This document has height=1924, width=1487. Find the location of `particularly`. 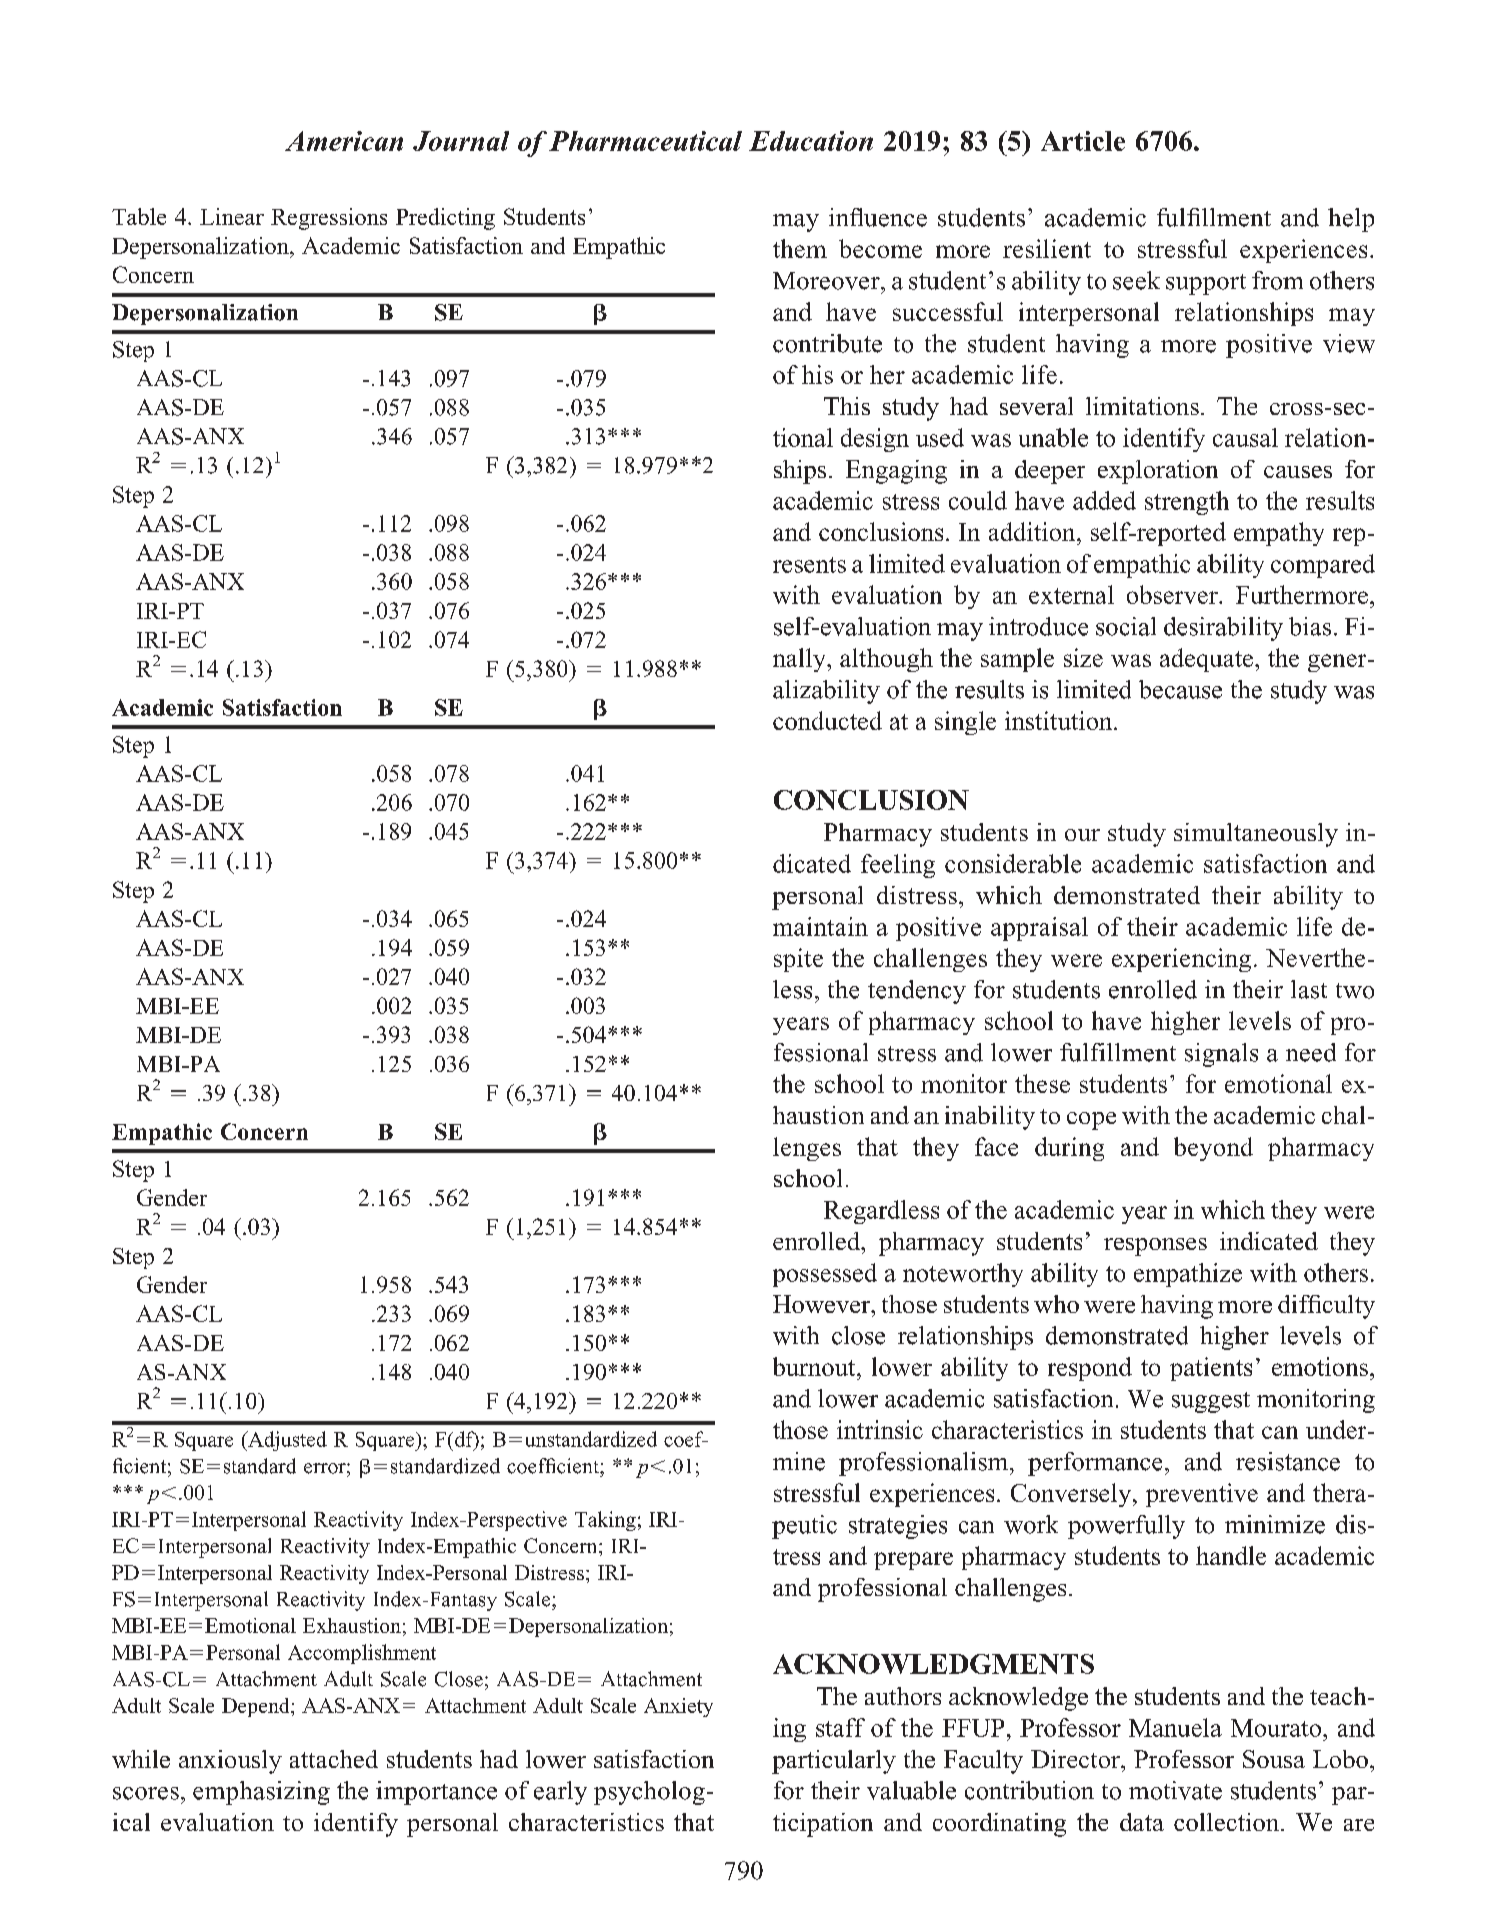

particularly is located at coordinates (834, 1762).
